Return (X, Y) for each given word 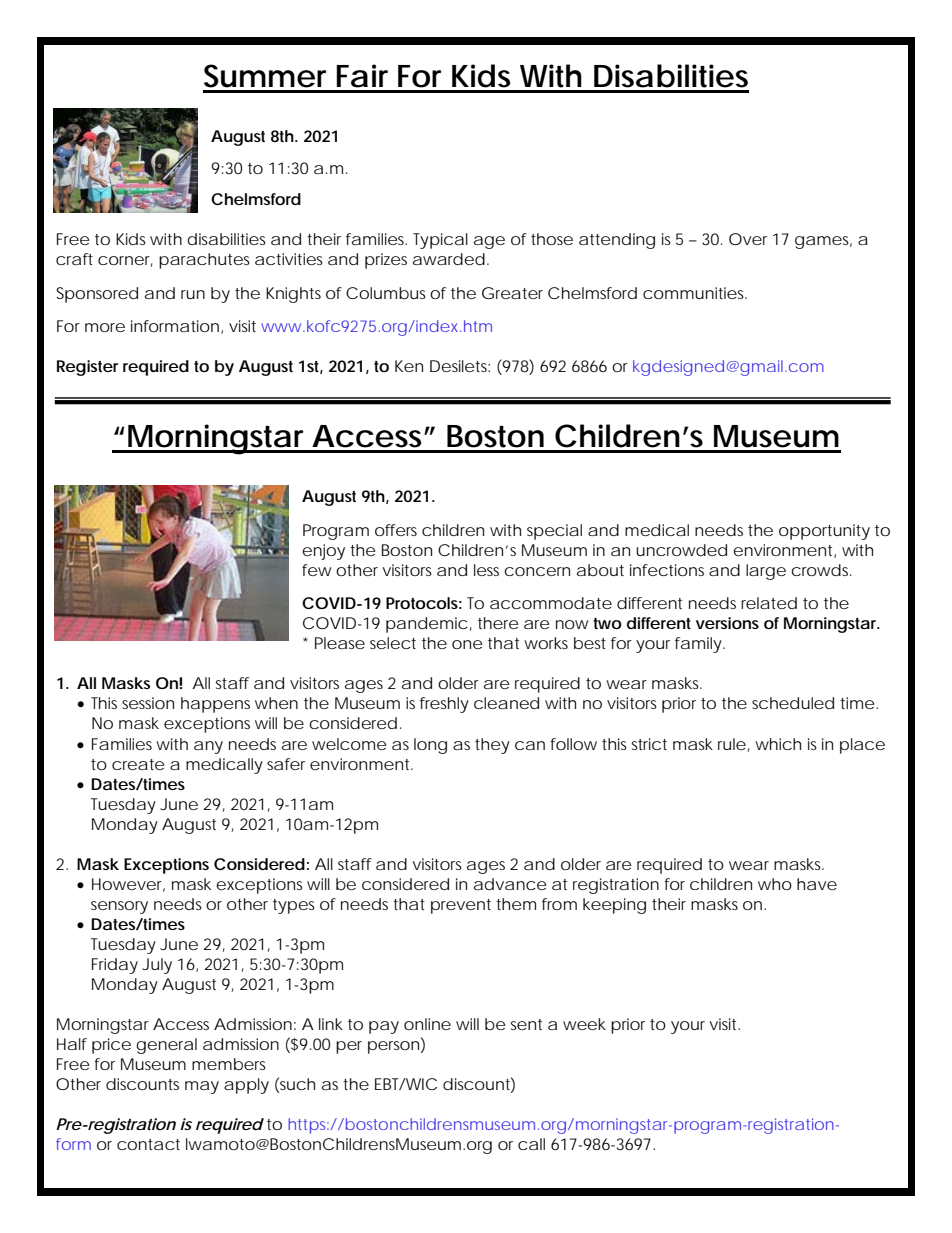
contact (148, 1144)
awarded (449, 259)
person (393, 1047)
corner (125, 261)
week (584, 1024)
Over (748, 239)
